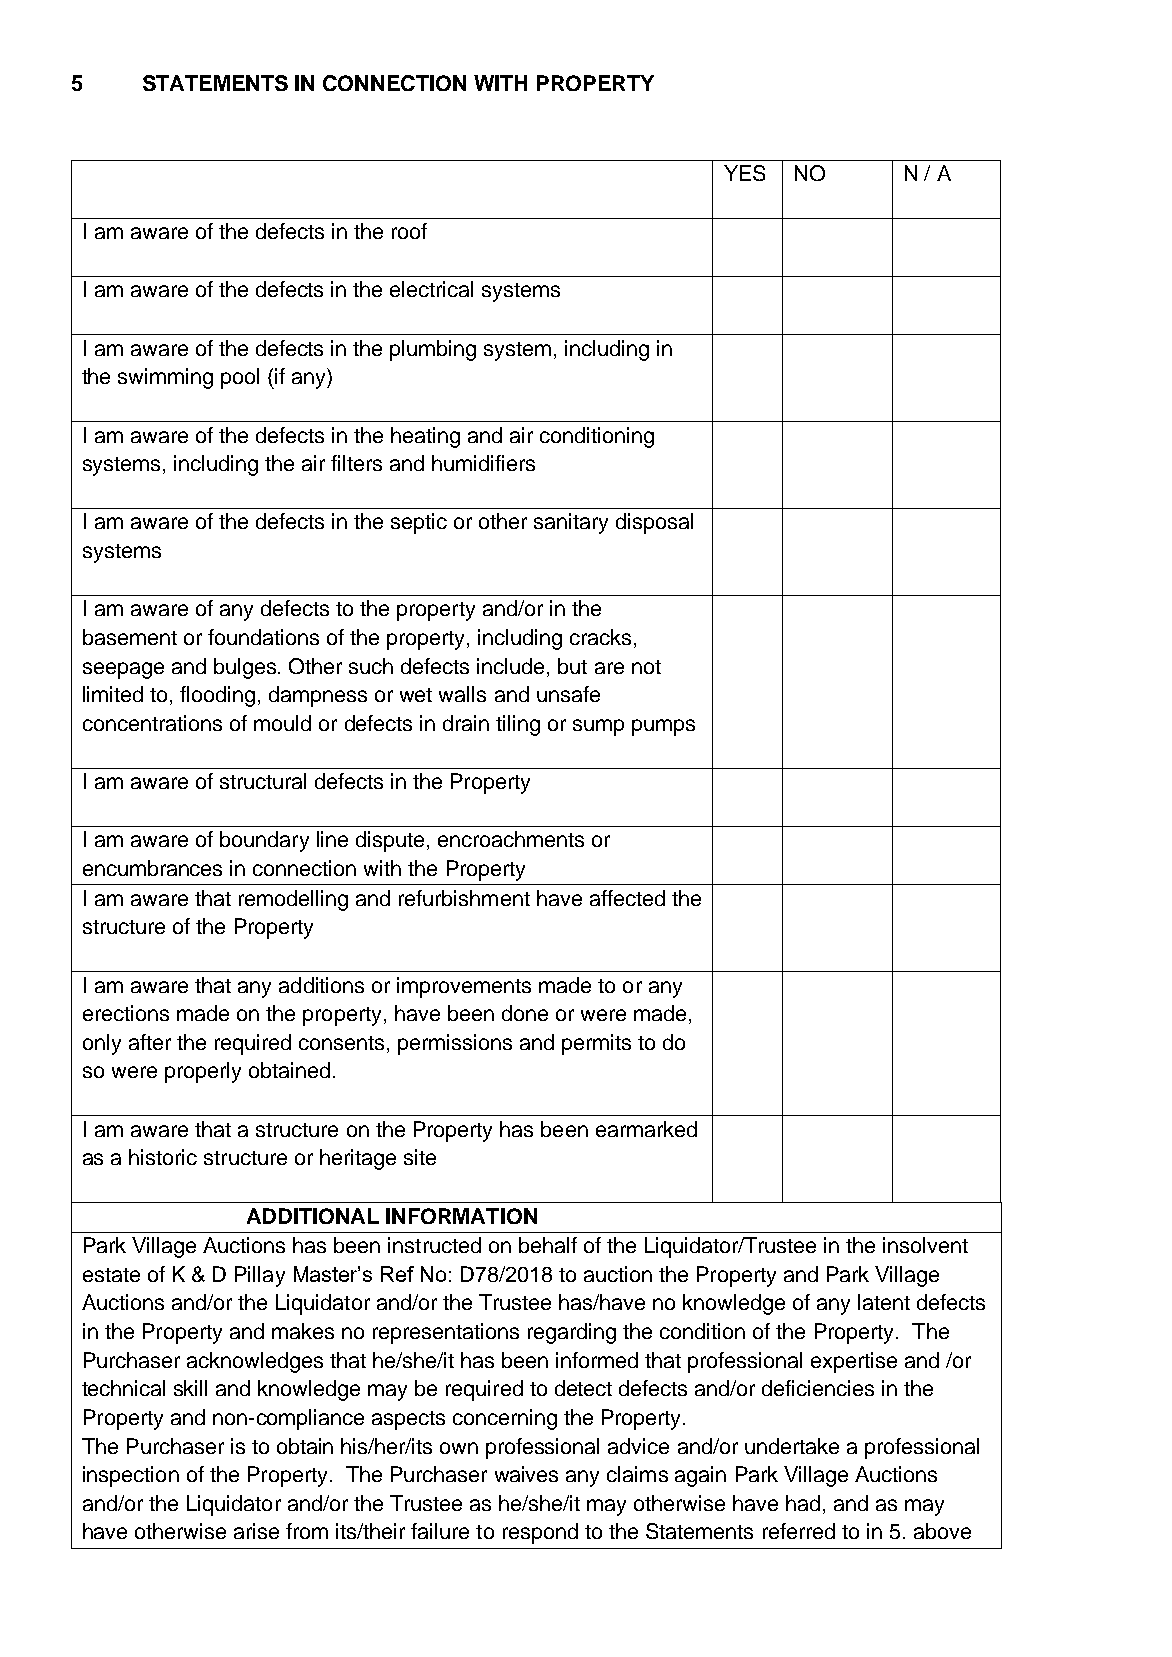  What do you see at coordinates (925, 1245) in the screenshot?
I see `insolvent` at bounding box center [925, 1245].
